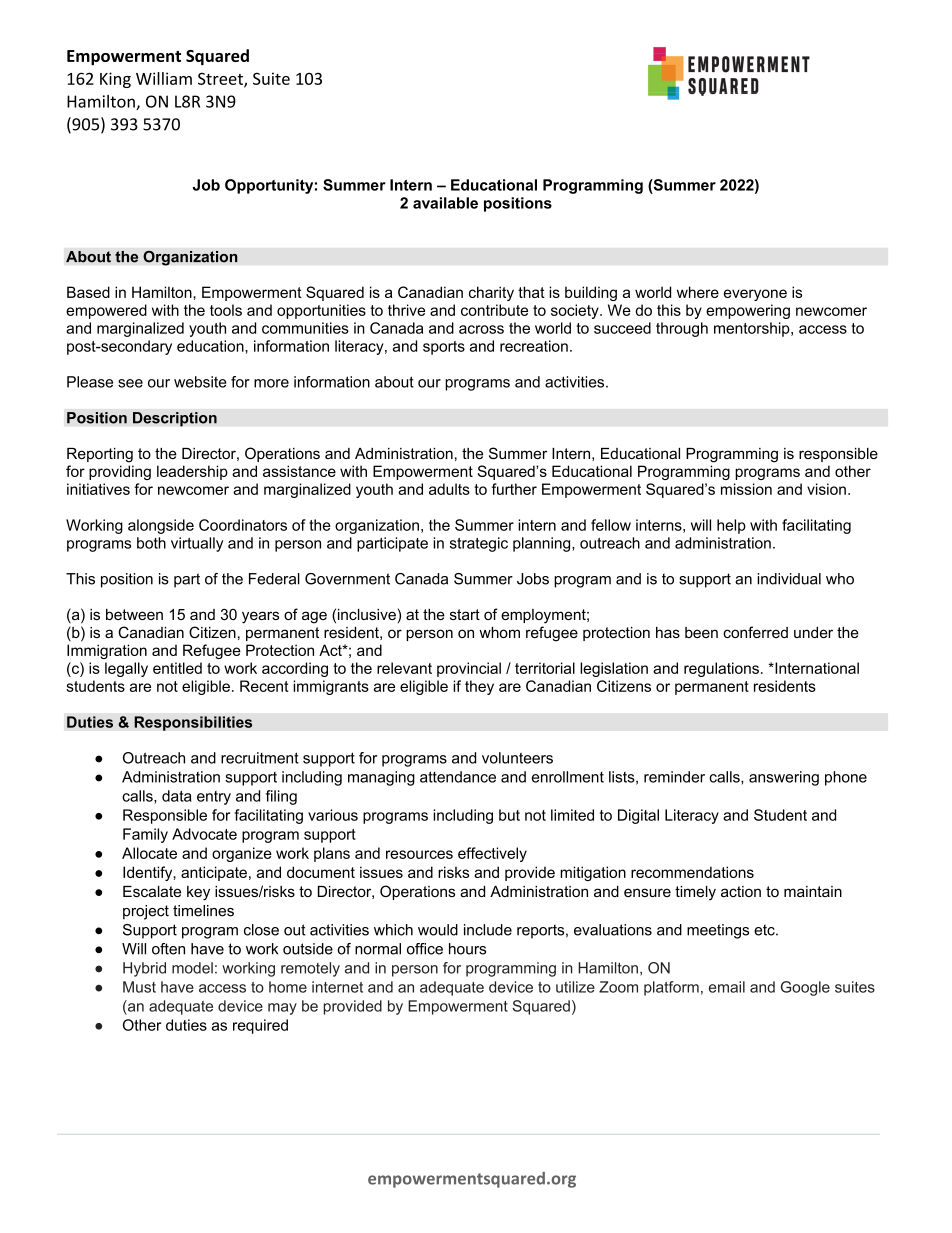 Image resolution: width=952 pixels, height=1233 pixels. I want to click on everyone, so click(755, 295).
